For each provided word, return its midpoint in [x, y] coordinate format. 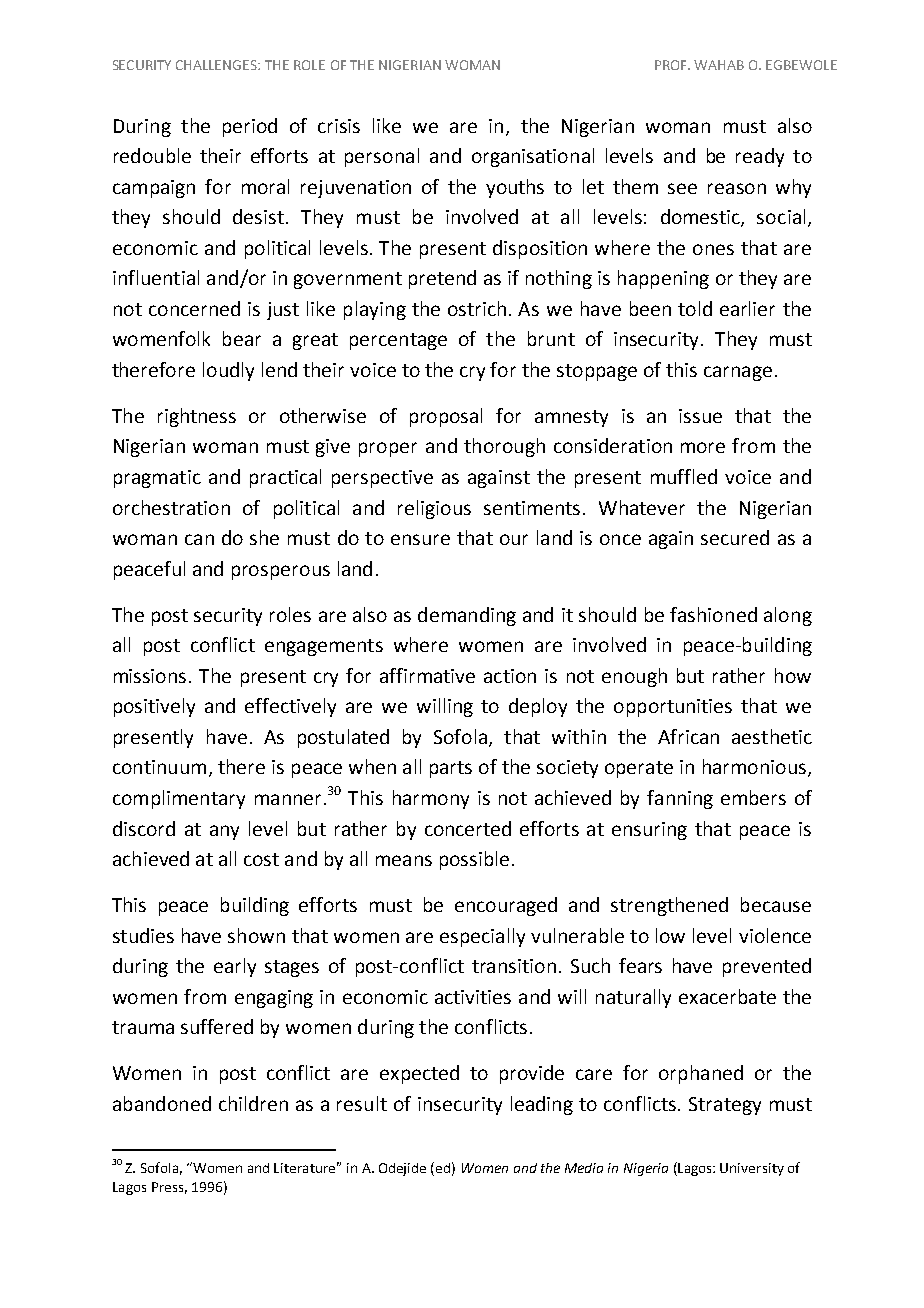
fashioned [713, 614]
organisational [533, 157]
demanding [467, 616]
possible [474, 860]
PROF [672, 65]
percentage [398, 341]
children [253, 1103]
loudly [228, 371]
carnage [738, 373]
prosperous [281, 572]
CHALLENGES [217, 65]
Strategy [725, 1106]
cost [261, 859]
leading [542, 1105]
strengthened [669, 906]
